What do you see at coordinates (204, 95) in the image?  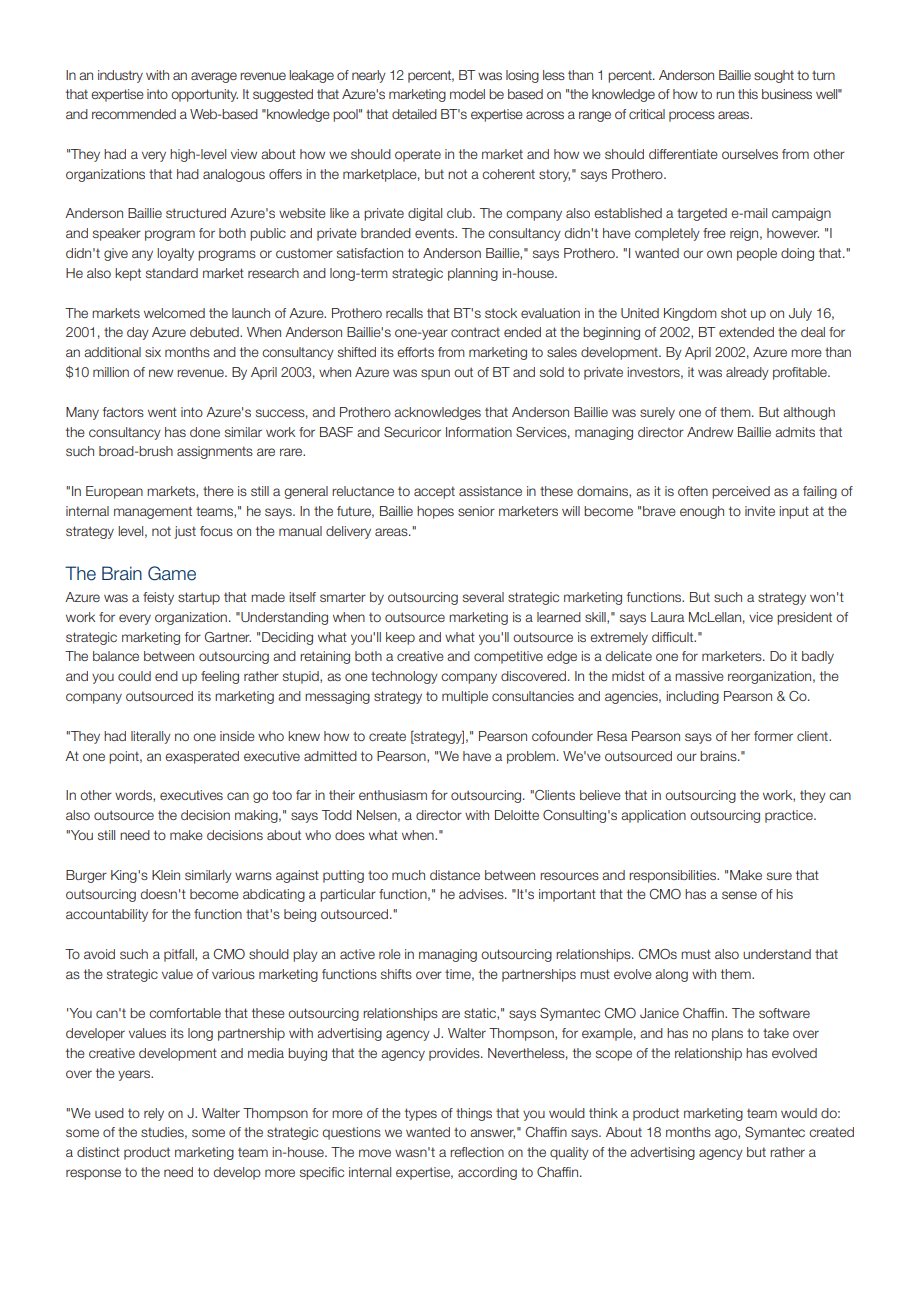 I see `opportunity` at bounding box center [204, 95].
